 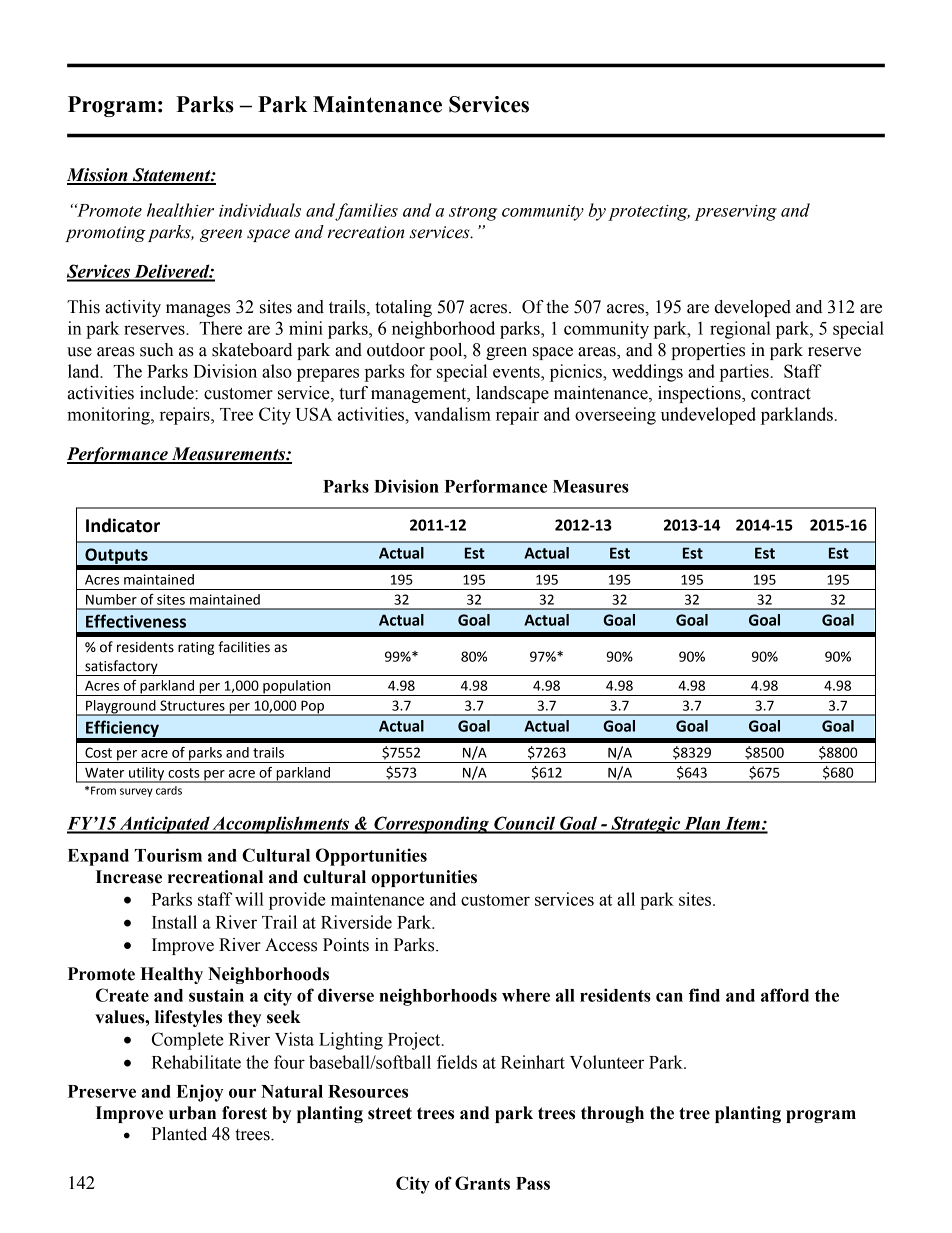 What do you see at coordinates (736, 213) in the screenshot?
I see `preserving` at bounding box center [736, 213].
